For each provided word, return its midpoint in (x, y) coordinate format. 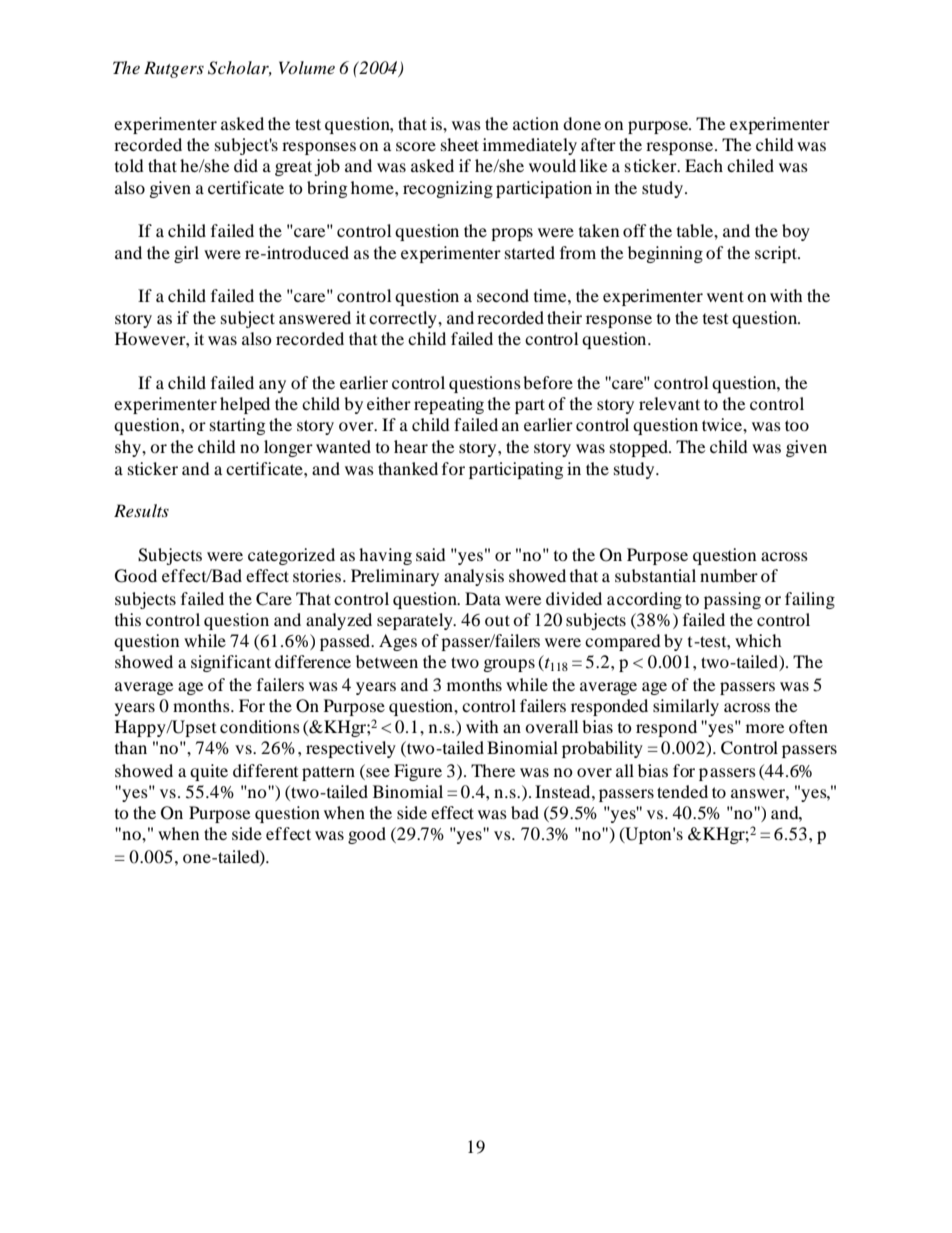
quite (209, 772)
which (758, 640)
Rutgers (174, 69)
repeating (449, 405)
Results (141, 510)
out (497, 620)
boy (796, 232)
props (512, 234)
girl (186, 254)
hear (411, 446)
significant (231, 663)
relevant (669, 403)
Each (704, 165)
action (536, 123)
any (272, 386)
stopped (640, 448)
